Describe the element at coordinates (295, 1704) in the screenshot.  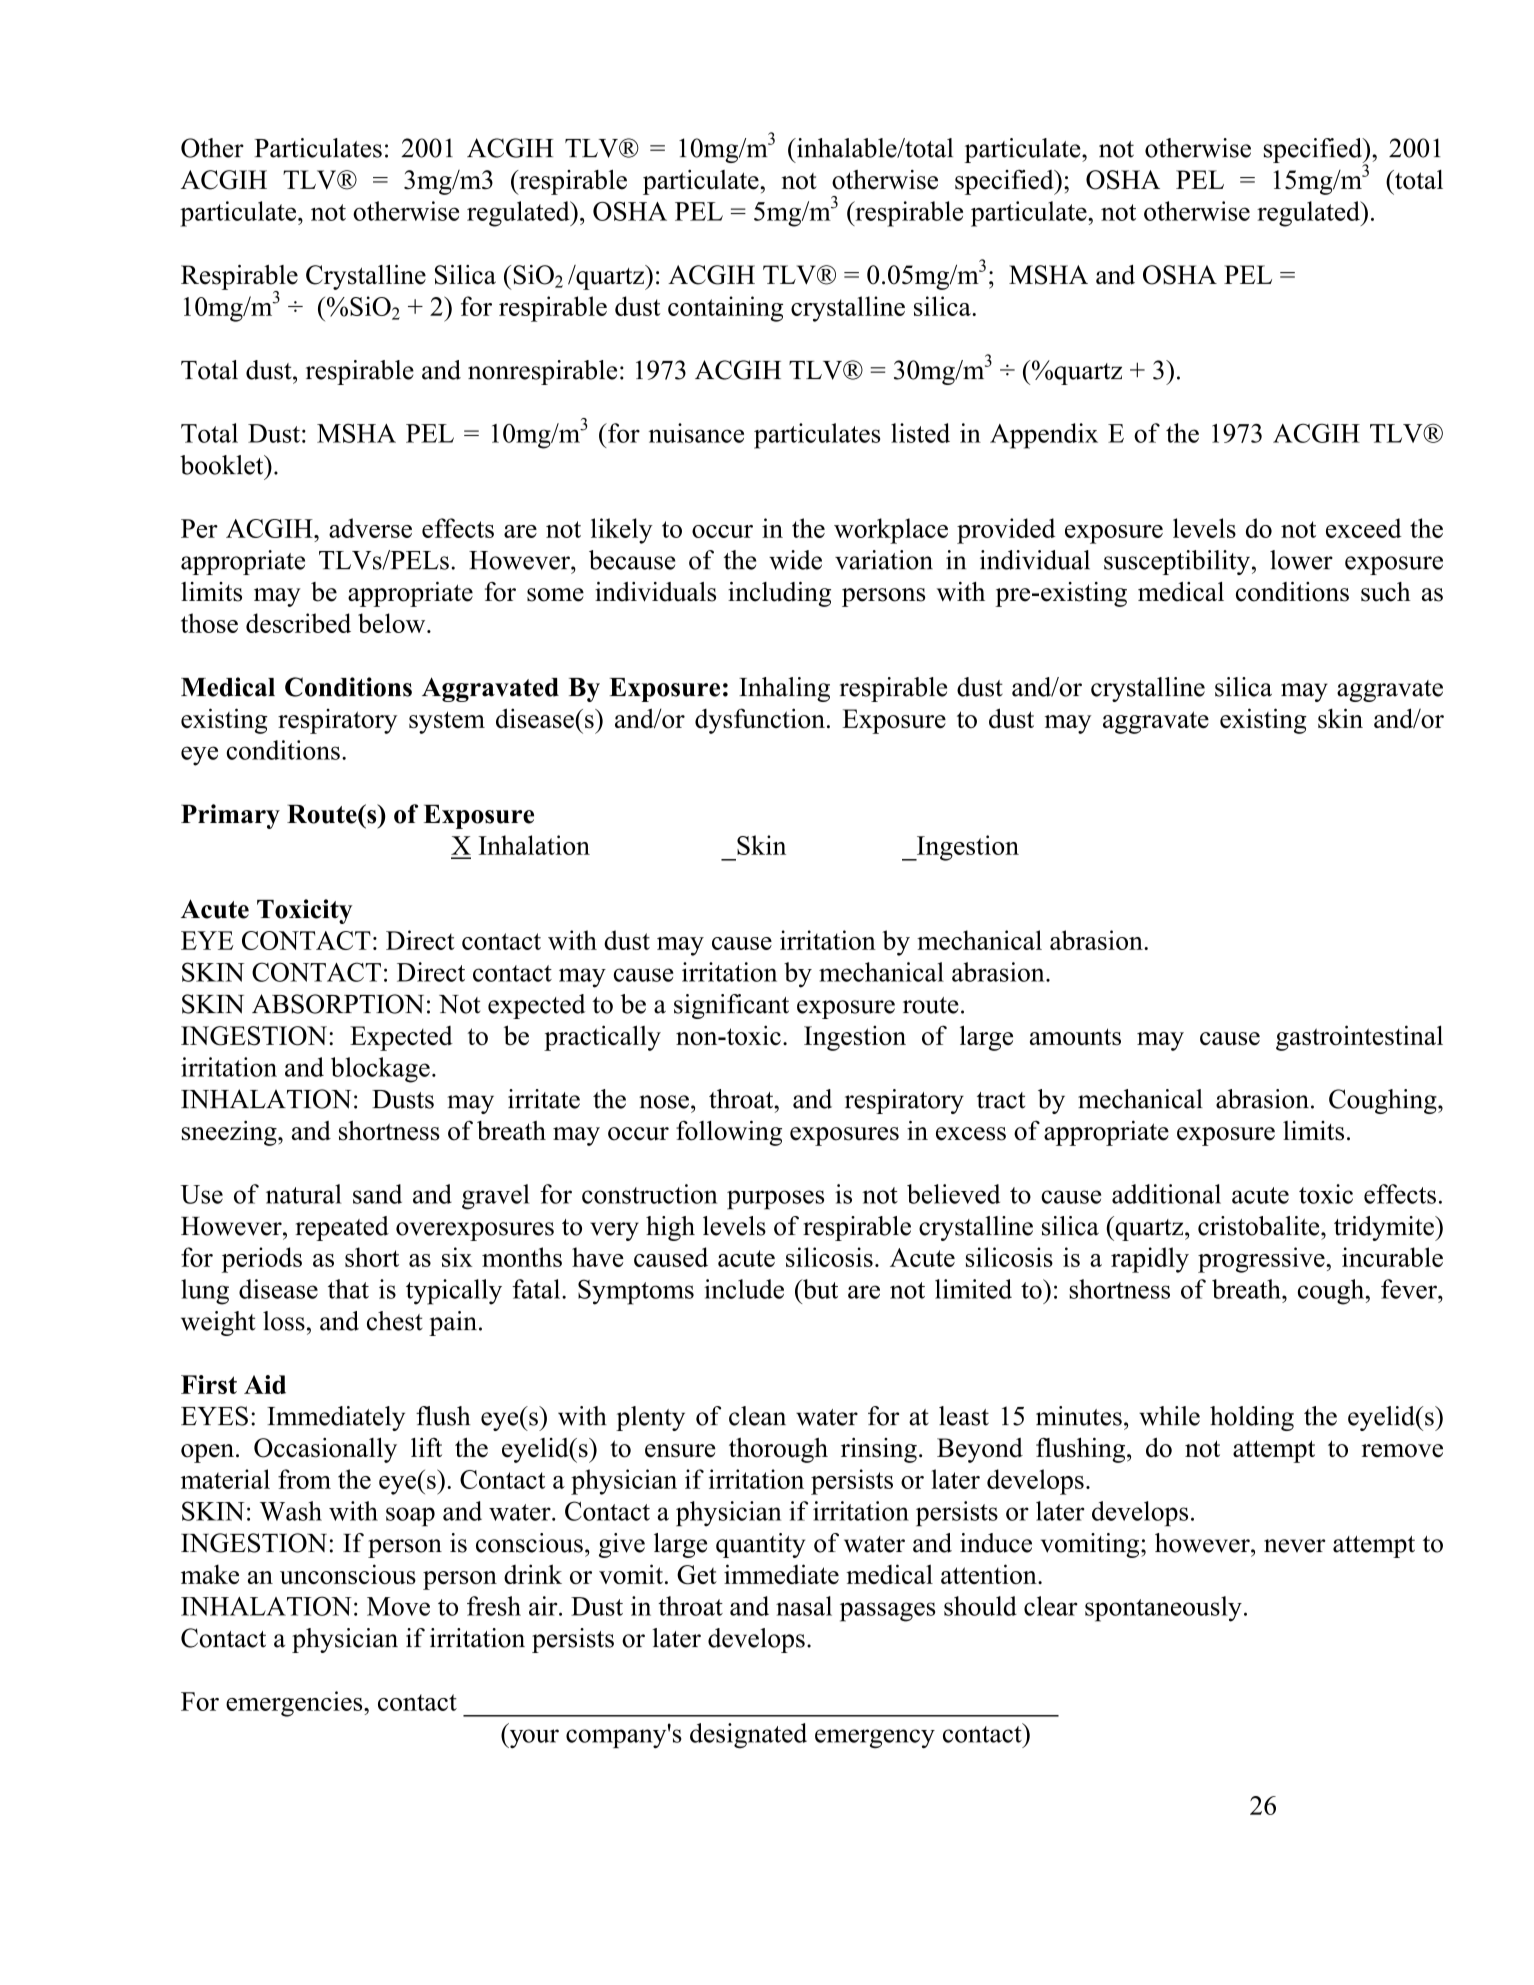
I see `emergencies` at that location.
